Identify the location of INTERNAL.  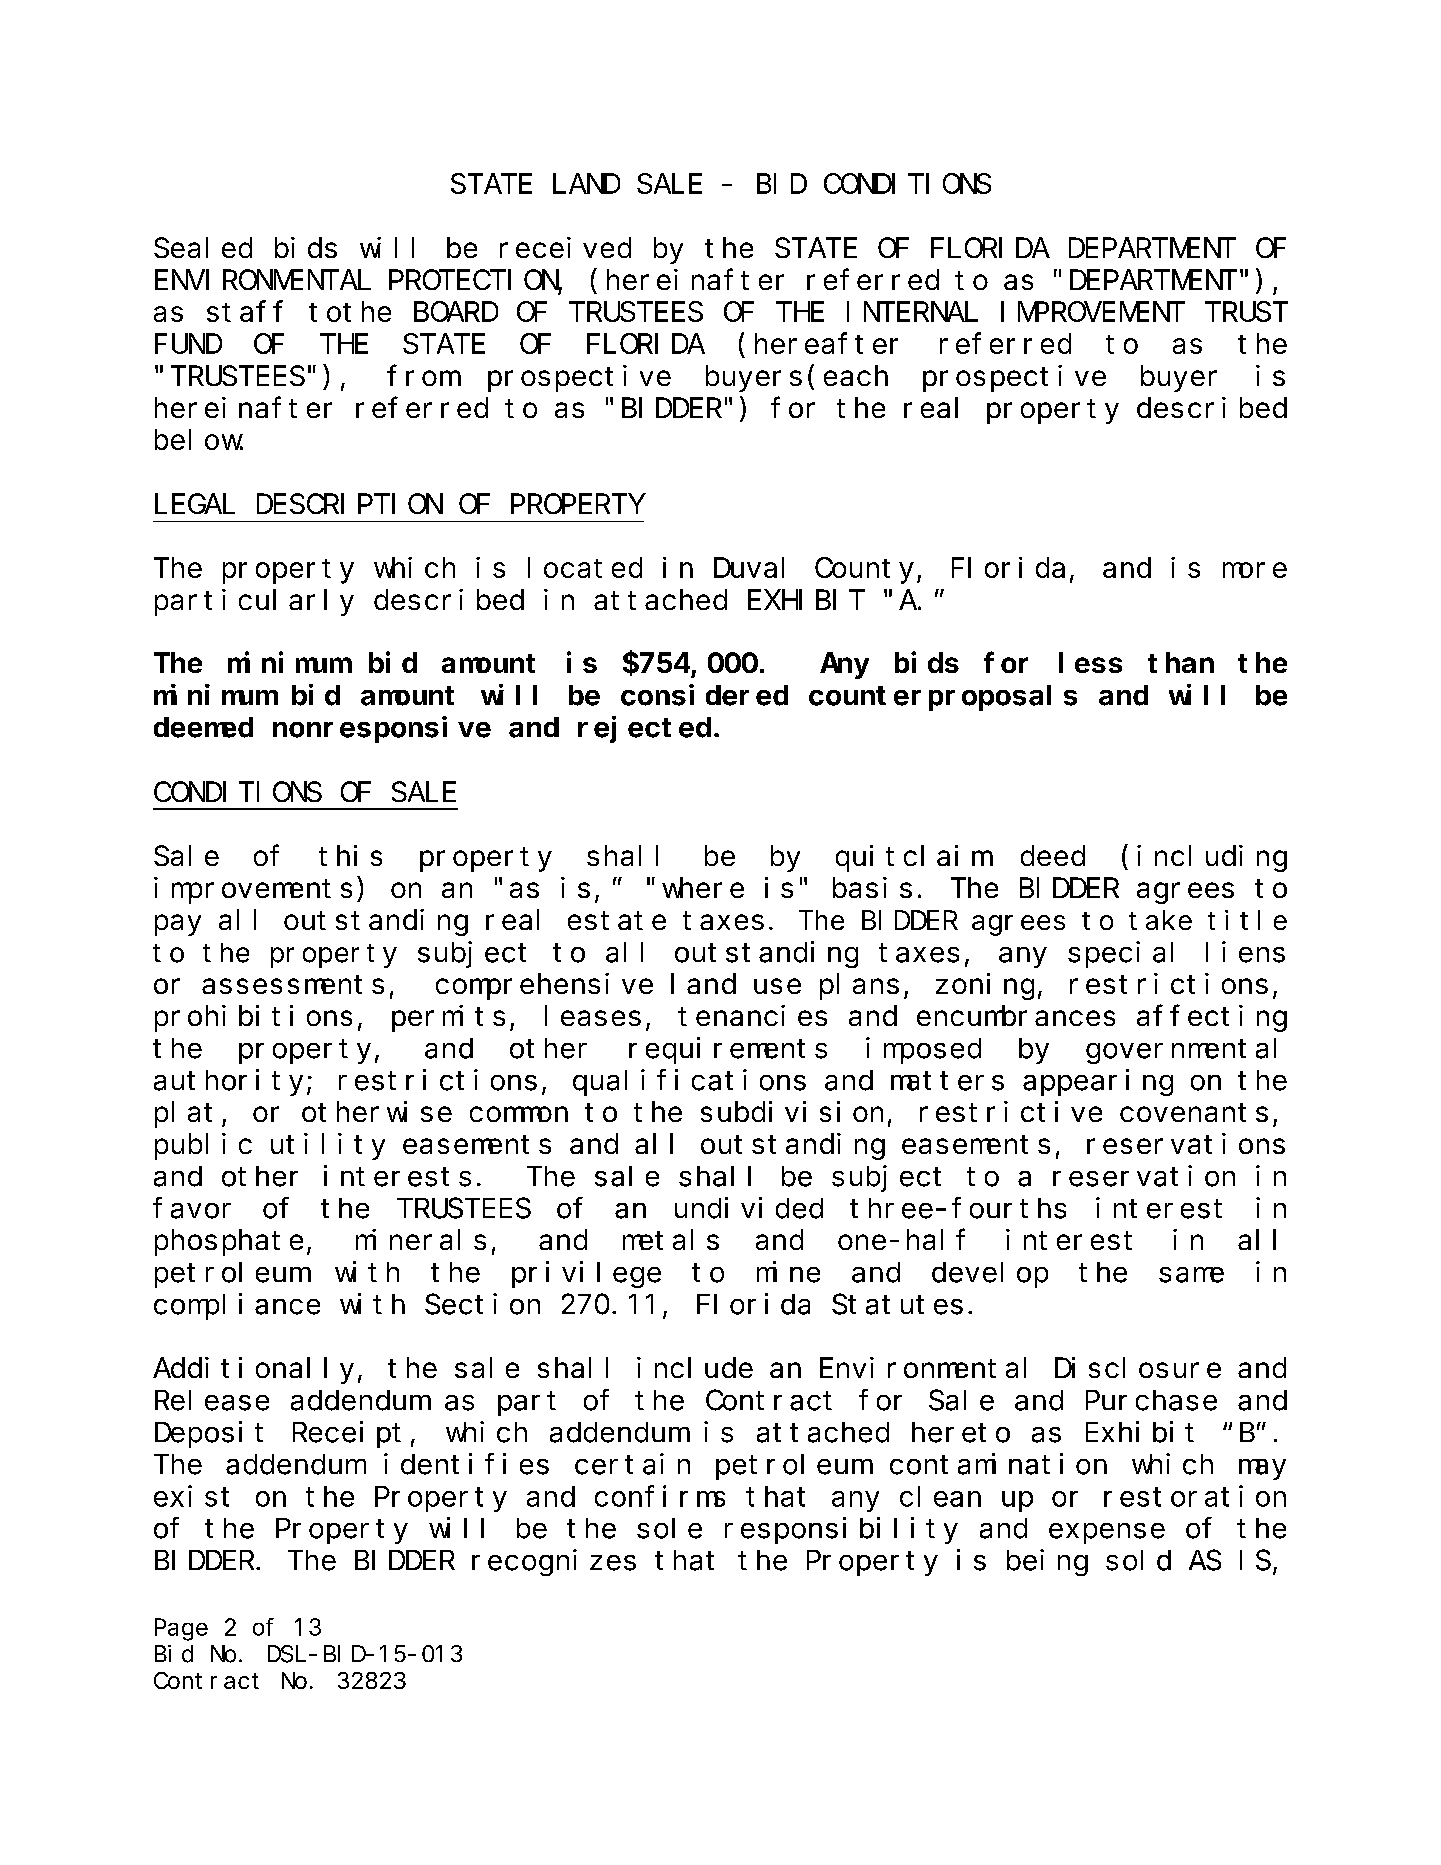
(912, 313).
